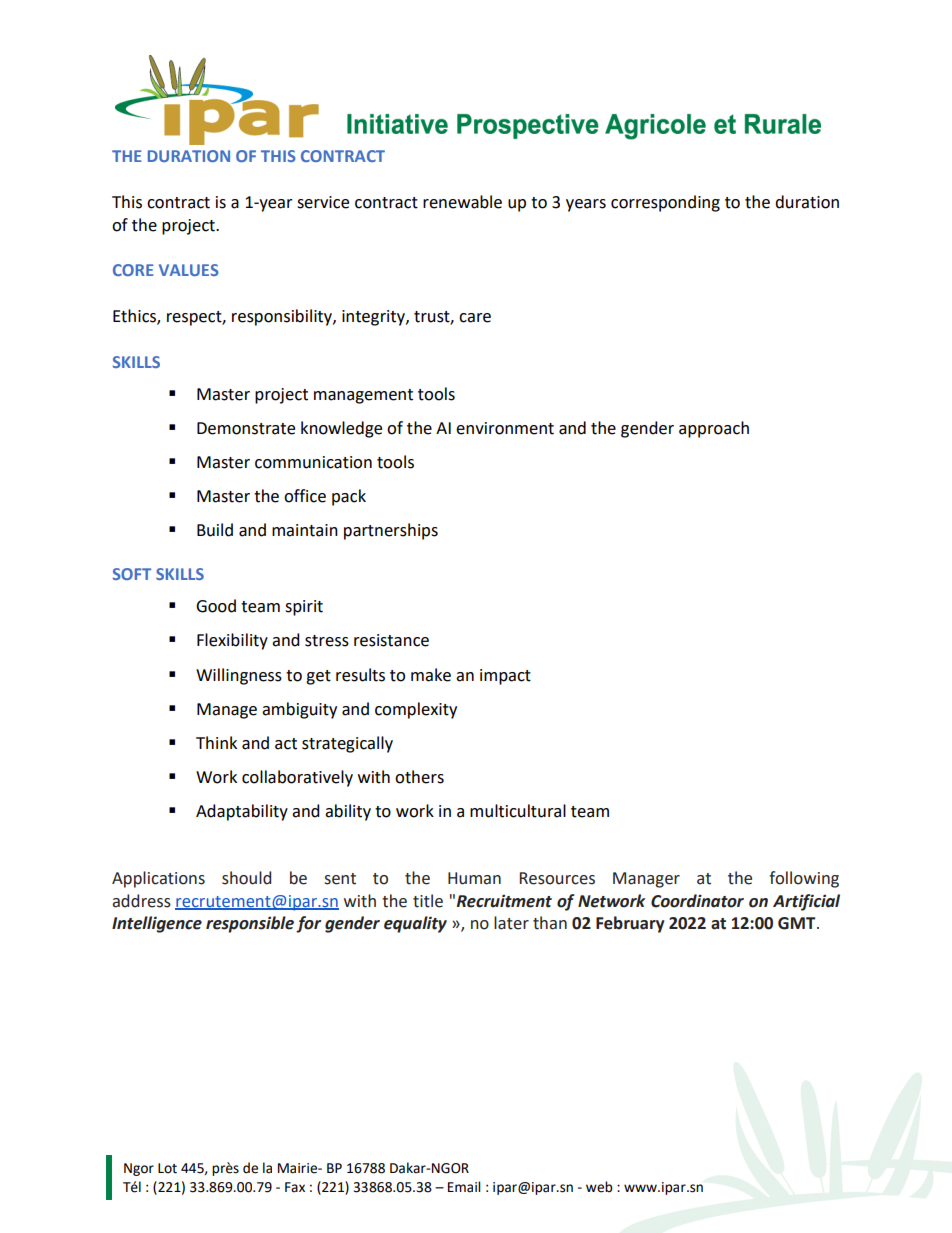 This page has width=952, height=1233. I want to click on Coordinator, so click(697, 901).
